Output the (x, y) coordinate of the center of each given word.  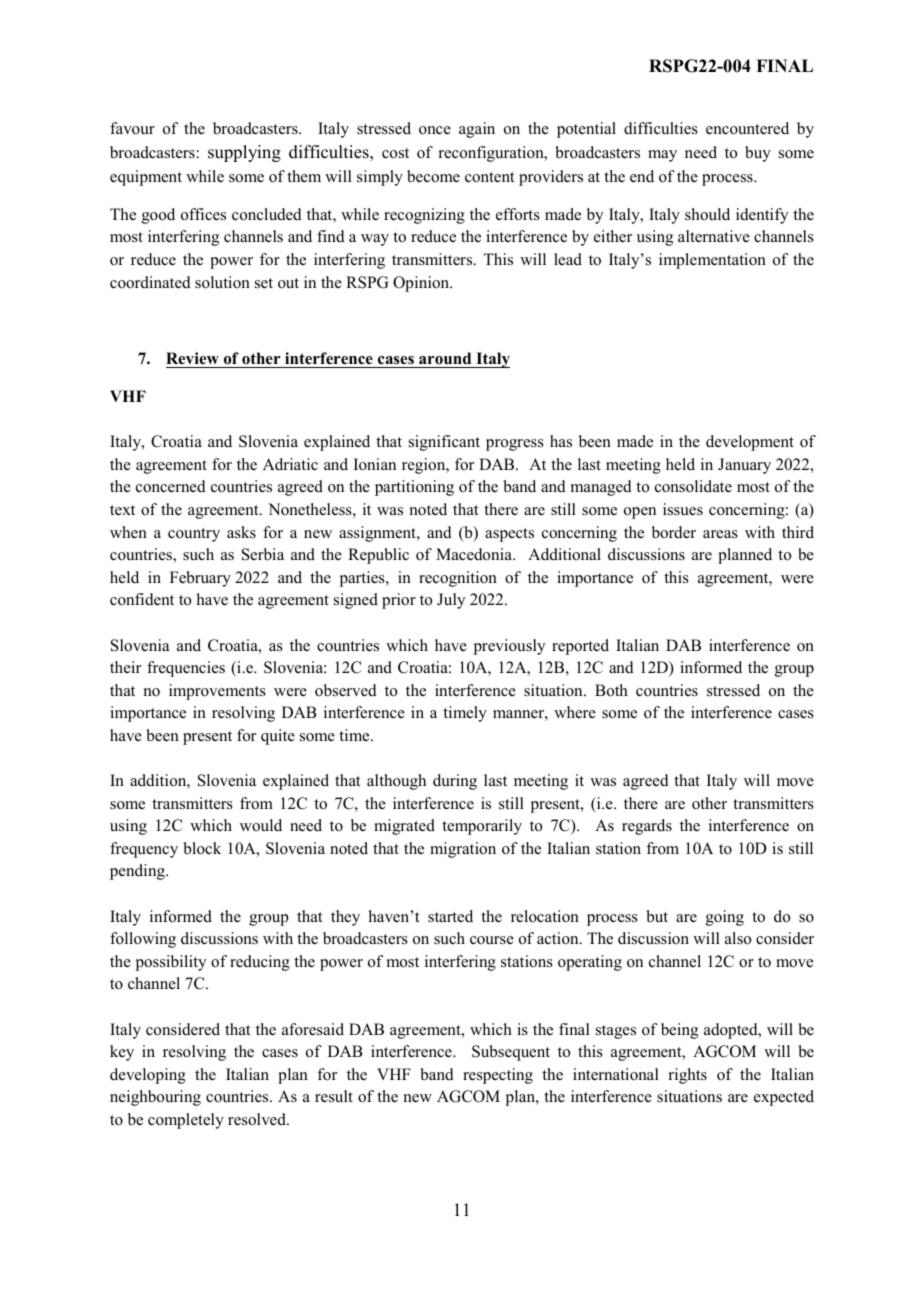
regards (647, 827)
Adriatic (290, 464)
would (261, 825)
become (433, 176)
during (455, 782)
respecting (498, 1076)
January (744, 466)
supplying (244, 153)
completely (186, 1121)
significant (444, 443)
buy (758, 154)
